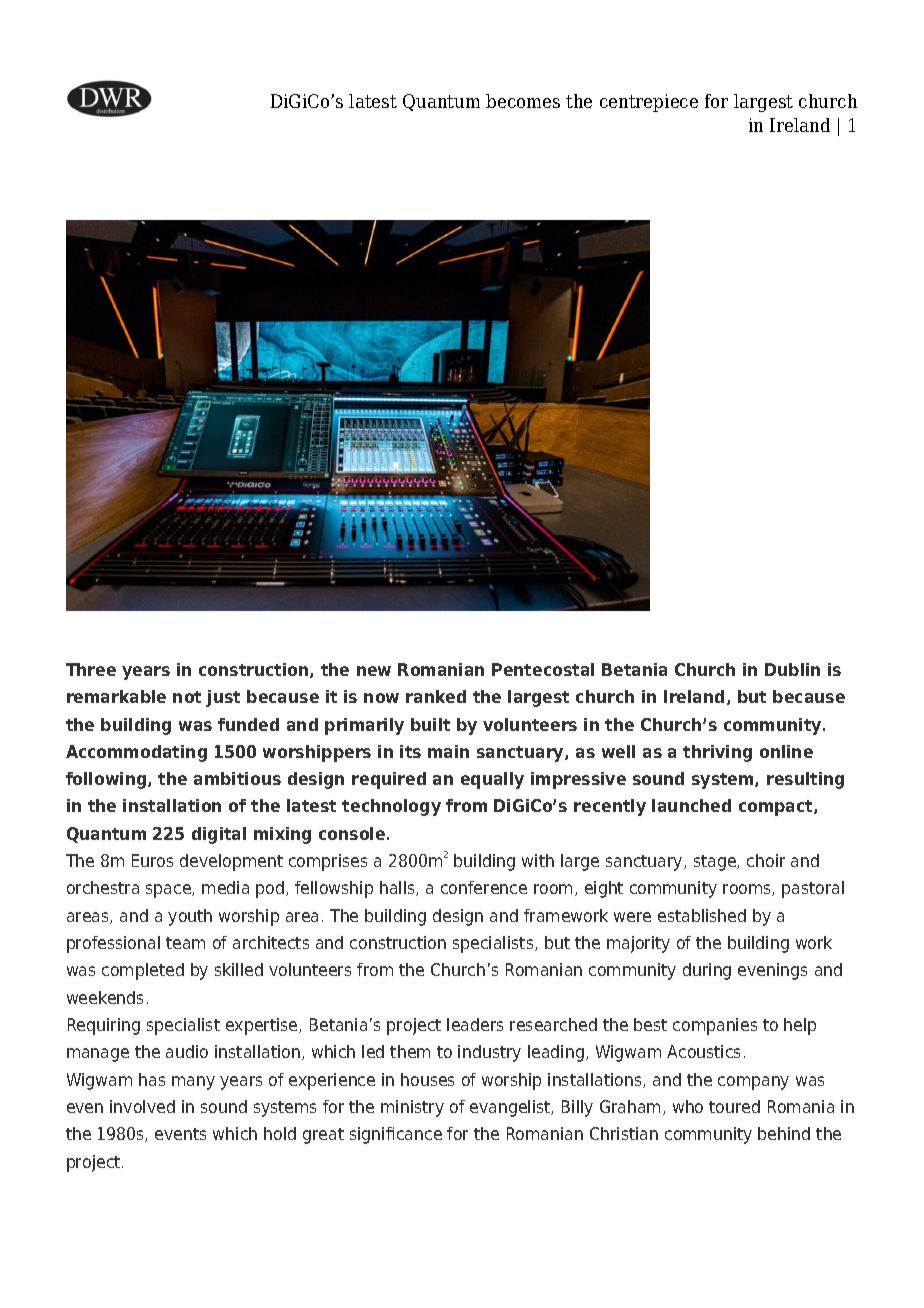 The height and width of the screenshot is (1308, 924). I want to click on Dublin, so click(792, 669).
